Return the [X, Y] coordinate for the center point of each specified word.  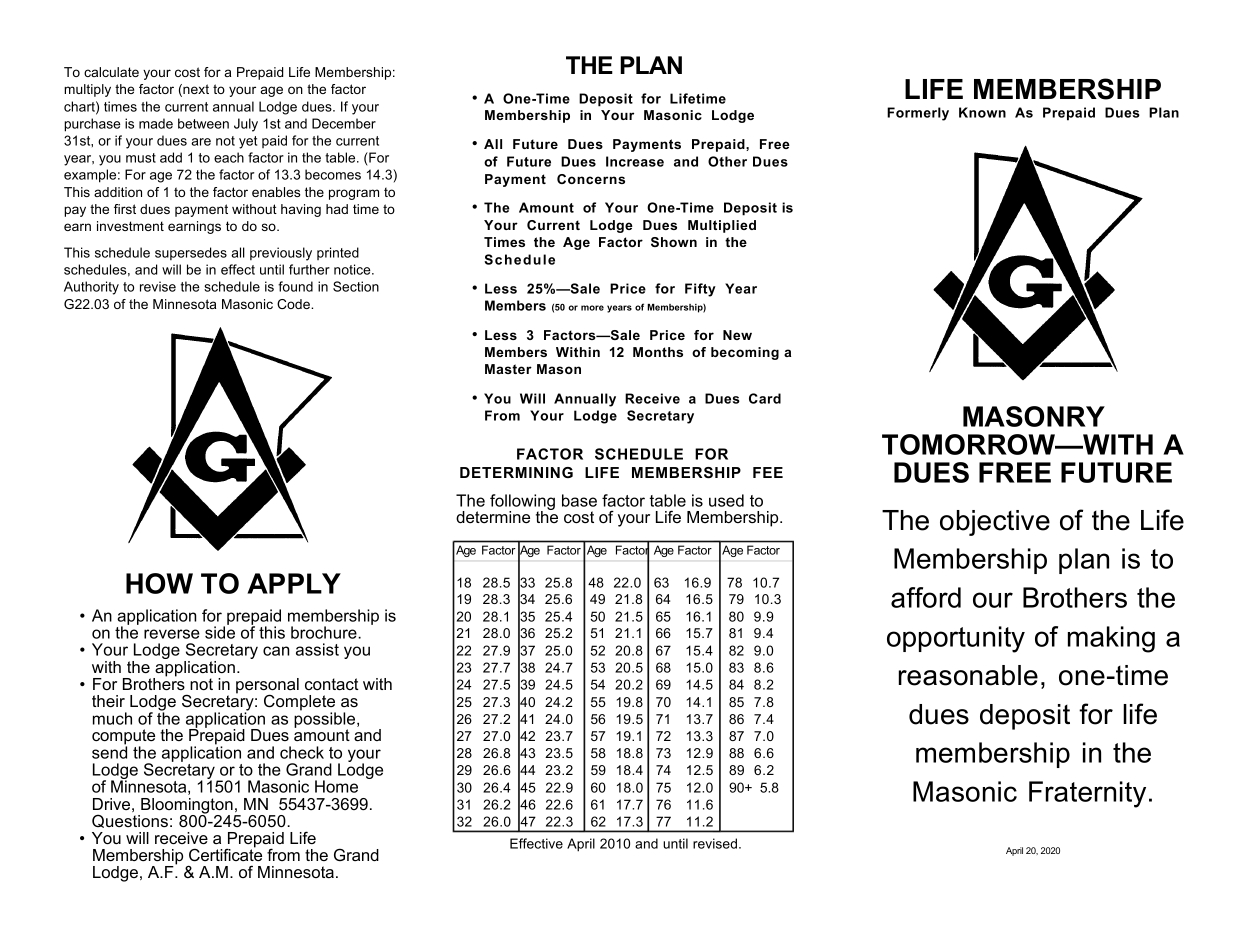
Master [508, 369]
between [203, 123]
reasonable [968, 675]
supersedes [191, 253]
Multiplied [722, 226]
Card [765, 398]
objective [995, 523]
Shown [674, 242]
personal [267, 687]
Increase [635, 161]
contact [332, 684]
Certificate [225, 854]
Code [294, 304]
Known [982, 112]
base [579, 500]
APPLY [294, 583]
